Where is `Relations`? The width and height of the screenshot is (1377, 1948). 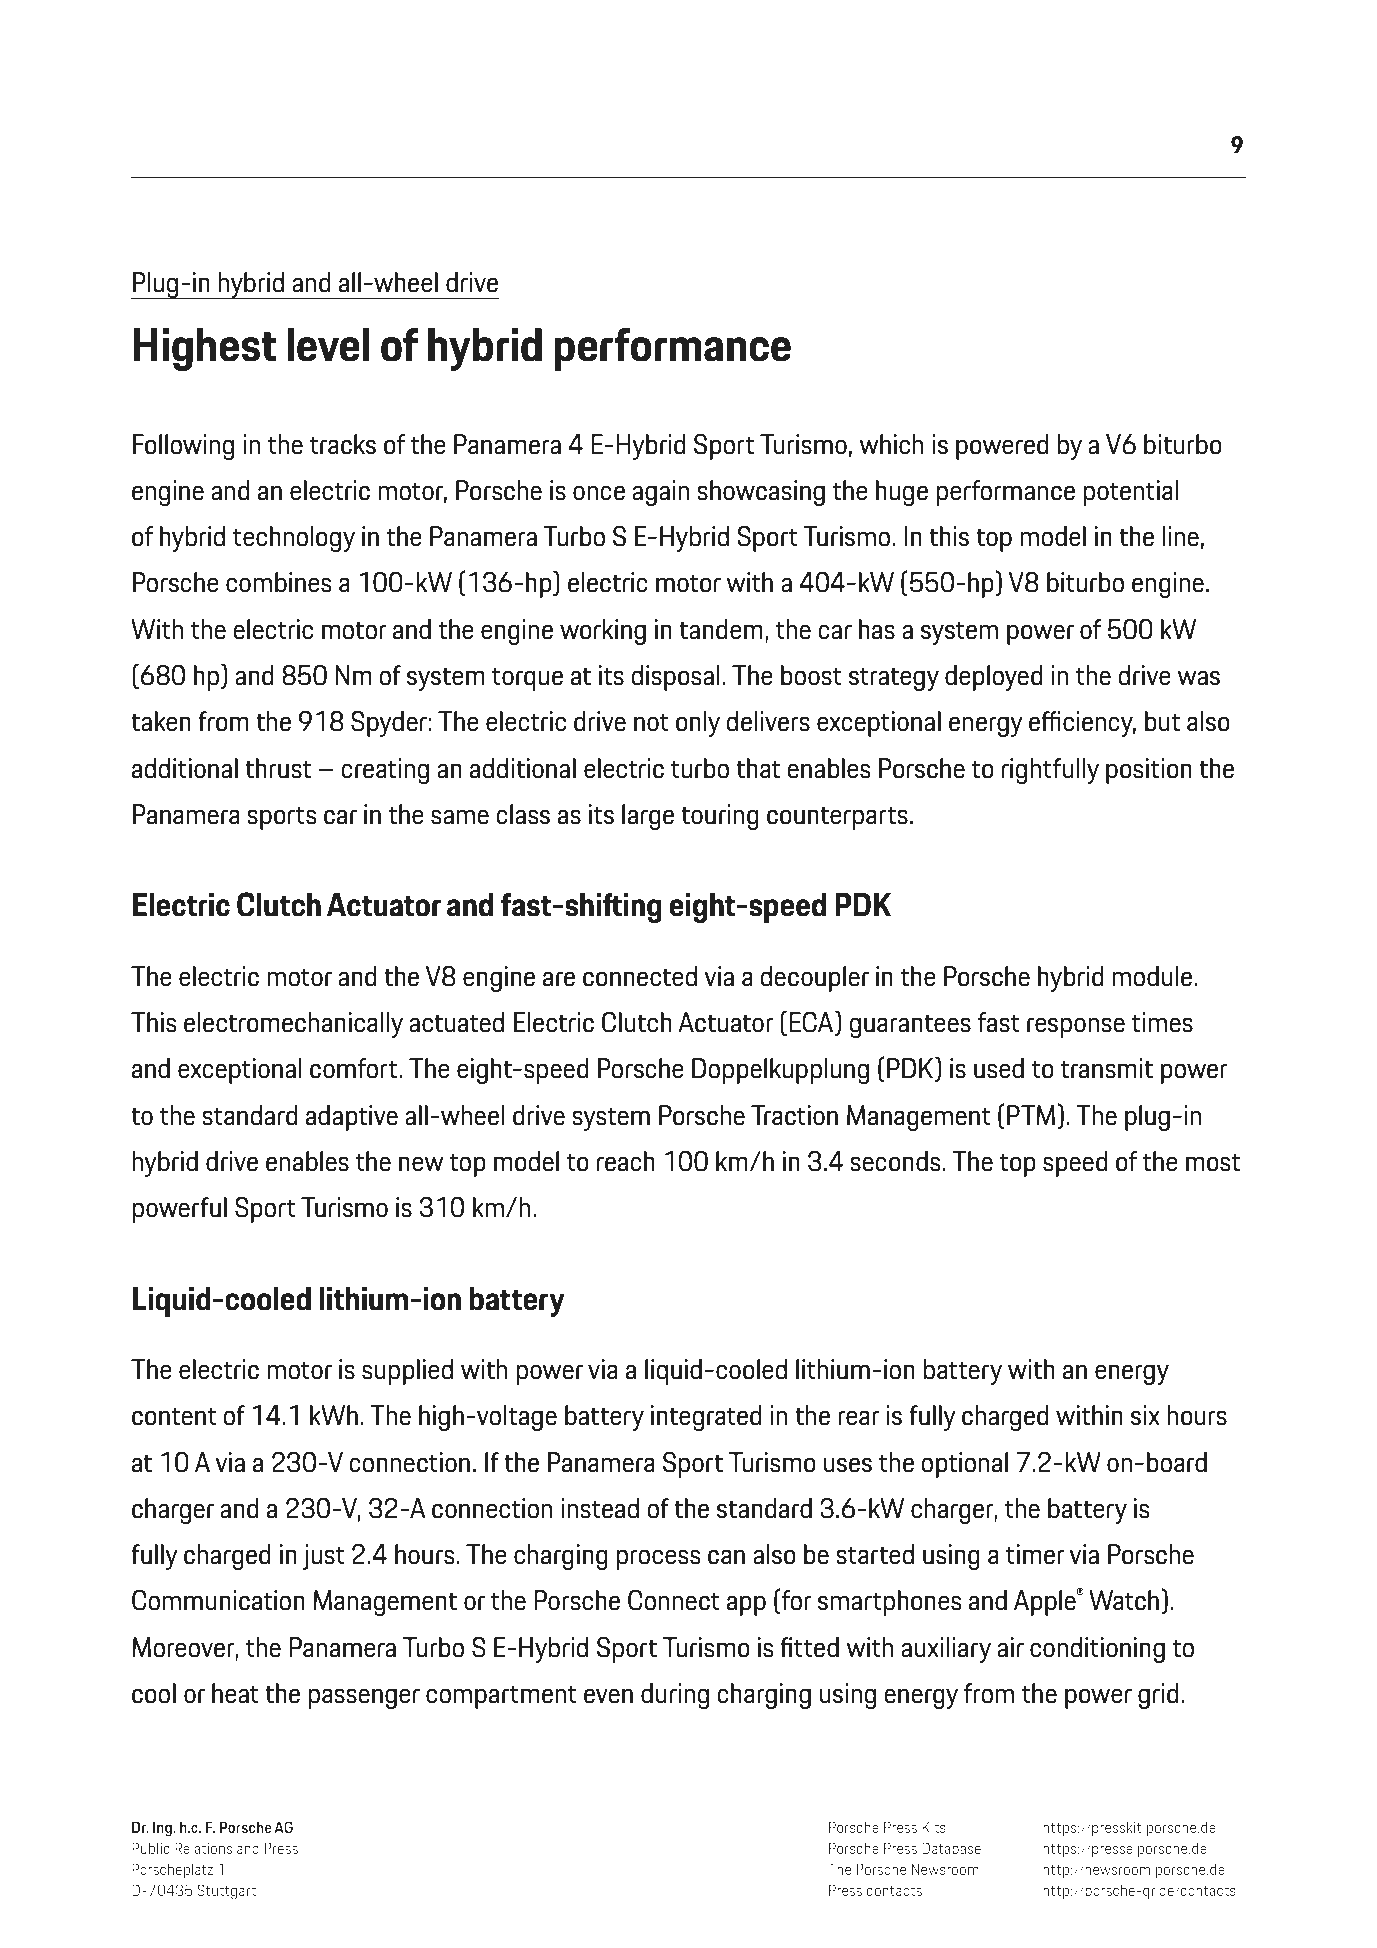 Relations is located at coordinates (203, 1848).
